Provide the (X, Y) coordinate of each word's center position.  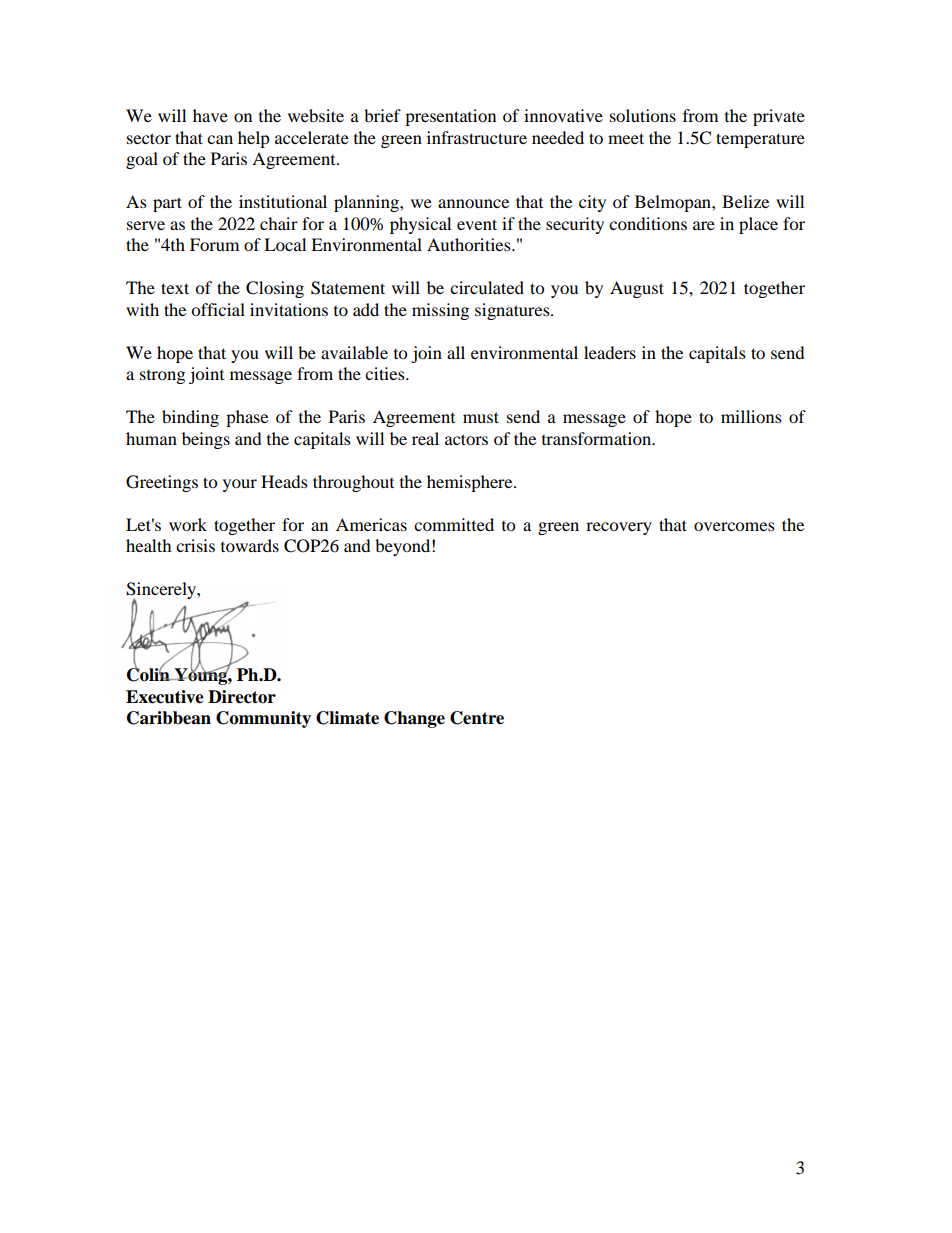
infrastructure (477, 137)
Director (242, 697)
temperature (760, 140)
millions (751, 416)
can (220, 139)
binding (190, 418)
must (481, 417)
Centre (477, 718)
